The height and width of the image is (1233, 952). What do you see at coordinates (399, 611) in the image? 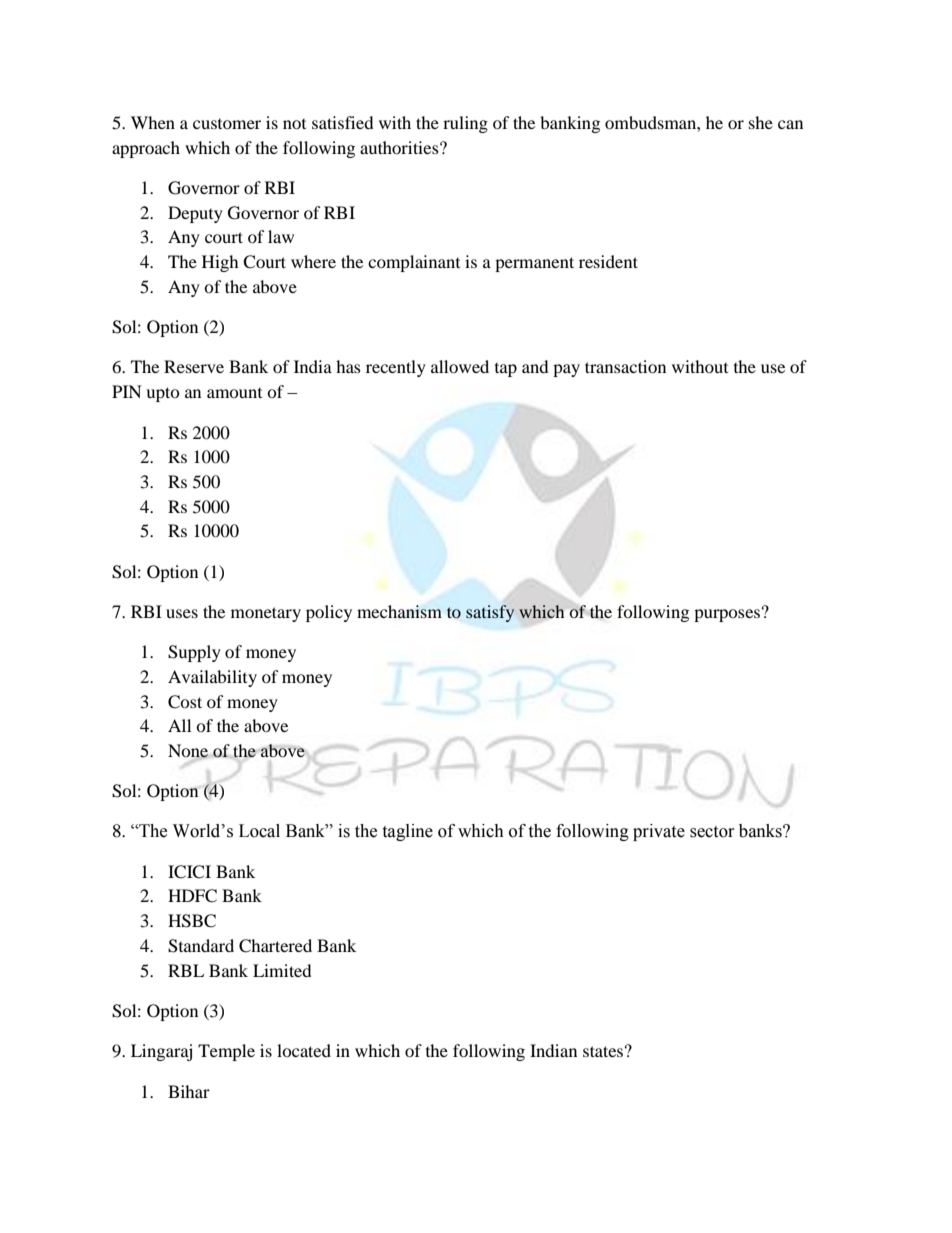
I see `mechanism` at bounding box center [399, 611].
